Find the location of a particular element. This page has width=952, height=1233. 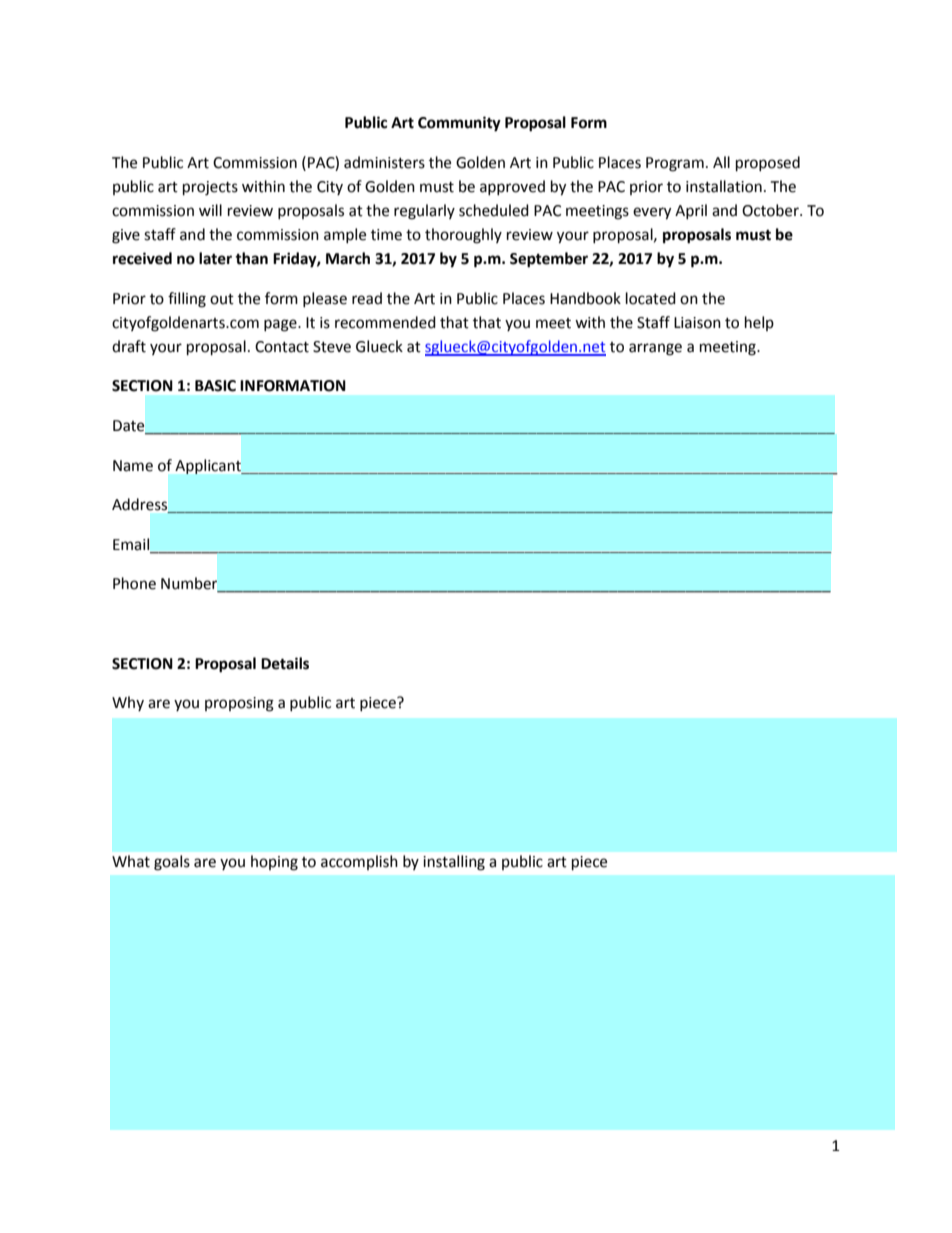

Community is located at coordinates (459, 124).
